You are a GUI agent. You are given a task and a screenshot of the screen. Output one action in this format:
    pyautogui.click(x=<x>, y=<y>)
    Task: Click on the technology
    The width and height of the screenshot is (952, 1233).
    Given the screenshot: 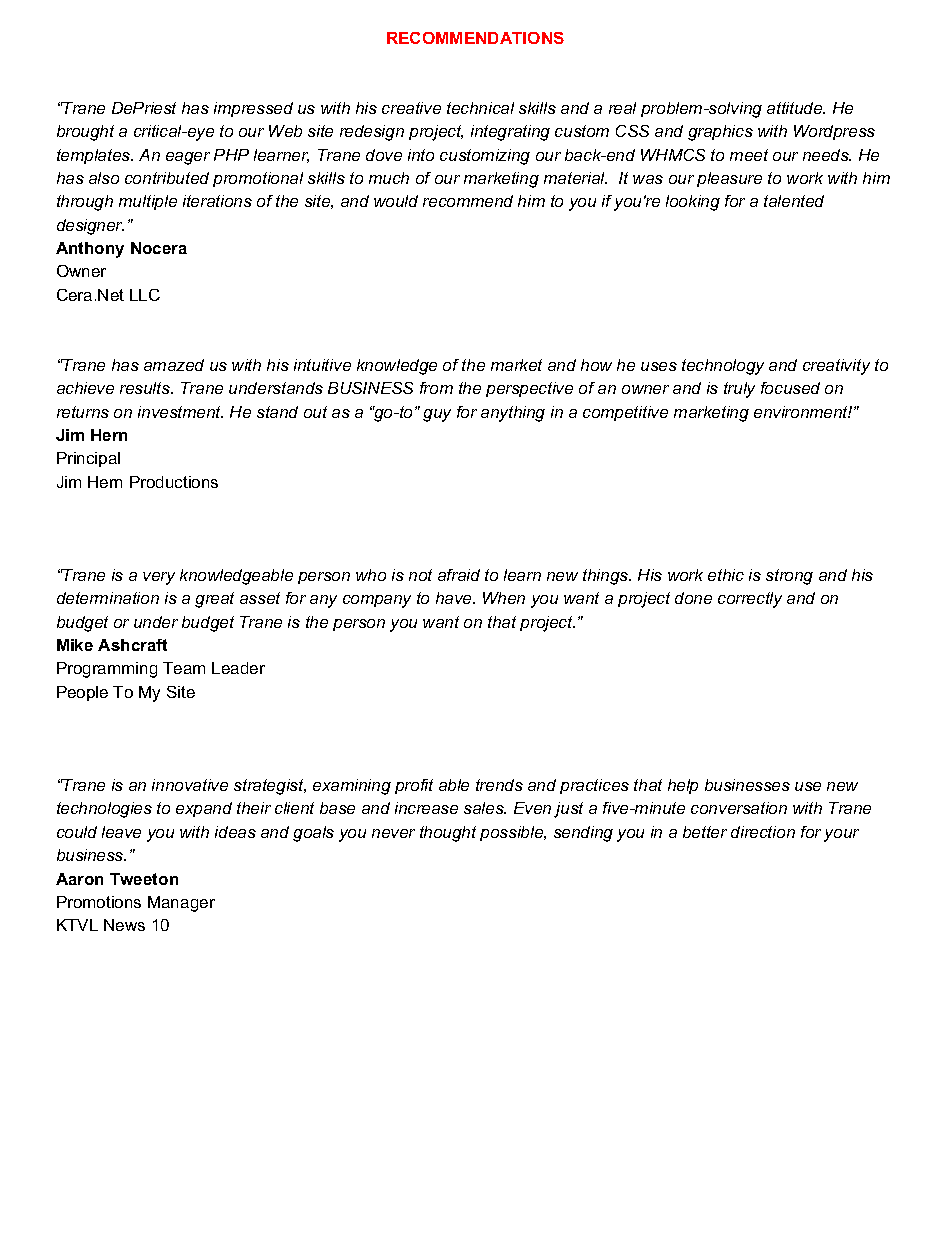 What is the action you would take?
    pyautogui.click(x=723, y=367)
